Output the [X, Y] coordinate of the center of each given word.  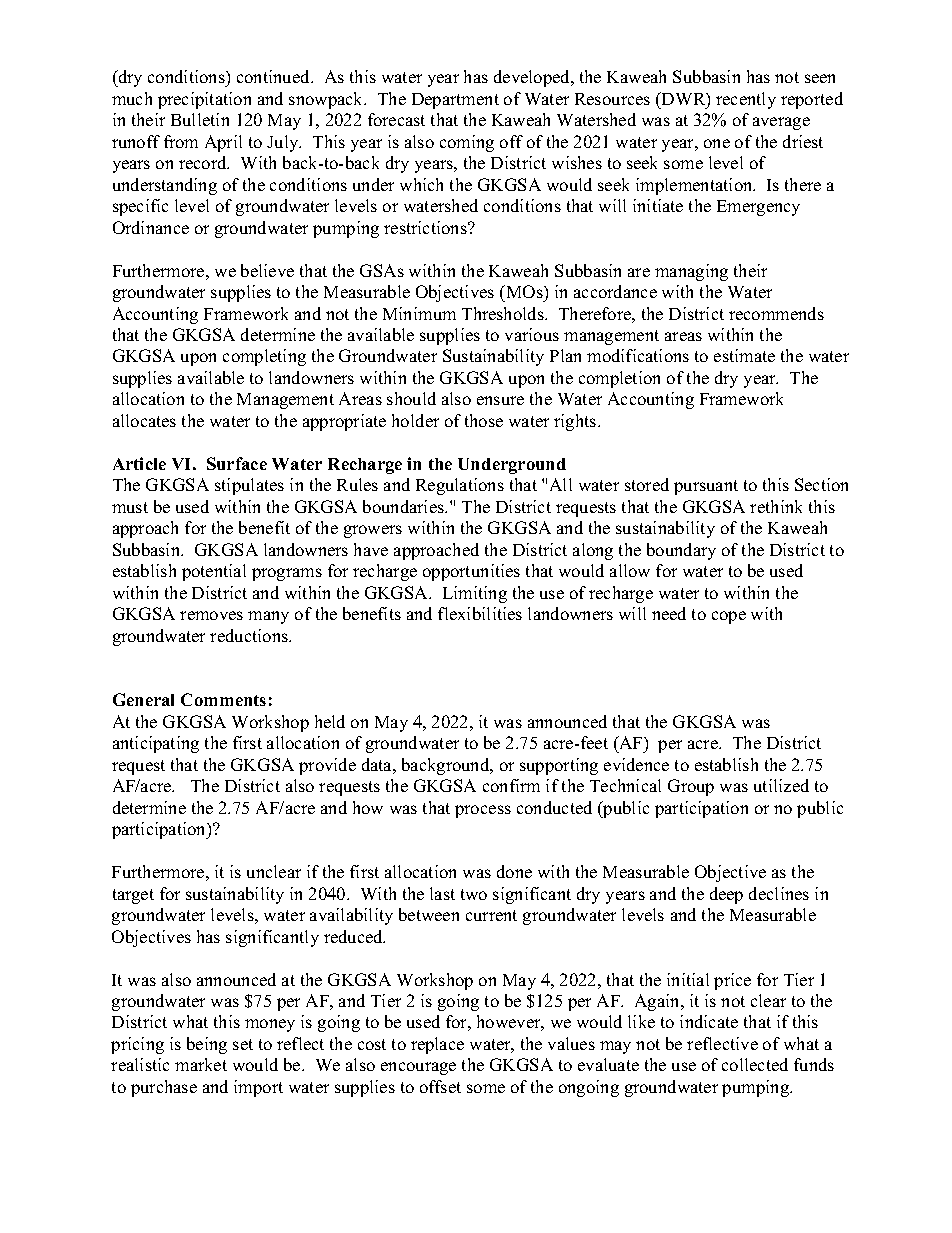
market [201, 1064]
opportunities [471, 572]
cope [729, 617]
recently [746, 100]
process [483, 811]
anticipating [156, 744]
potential [214, 572]
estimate [744, 355]
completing [264, 357]
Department [455, 101]
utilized [781, 785]
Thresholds [504, 313]
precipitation [204, 100]
